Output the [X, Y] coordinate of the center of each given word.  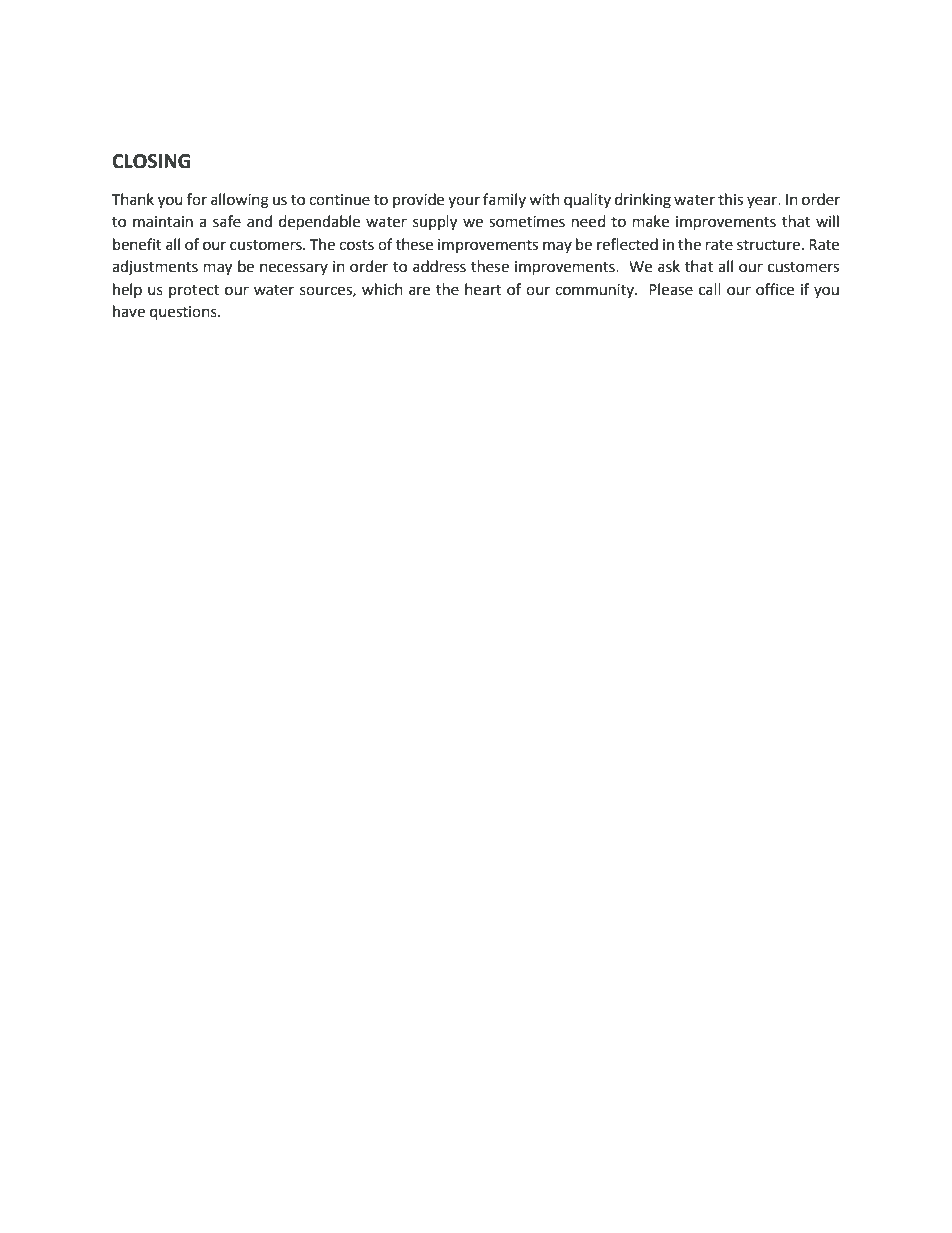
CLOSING [151, 161]
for [197, 199]
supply [435, 223]
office [775, 289]
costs [356, 245]
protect [194, 291]
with [544, 199]
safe [227, 221]
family [504, 200]
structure [768, 245]
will [827, 221]
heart [483, 289]
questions [184, 313]
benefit [137, 244]
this [730, 199]
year [763, 202]
